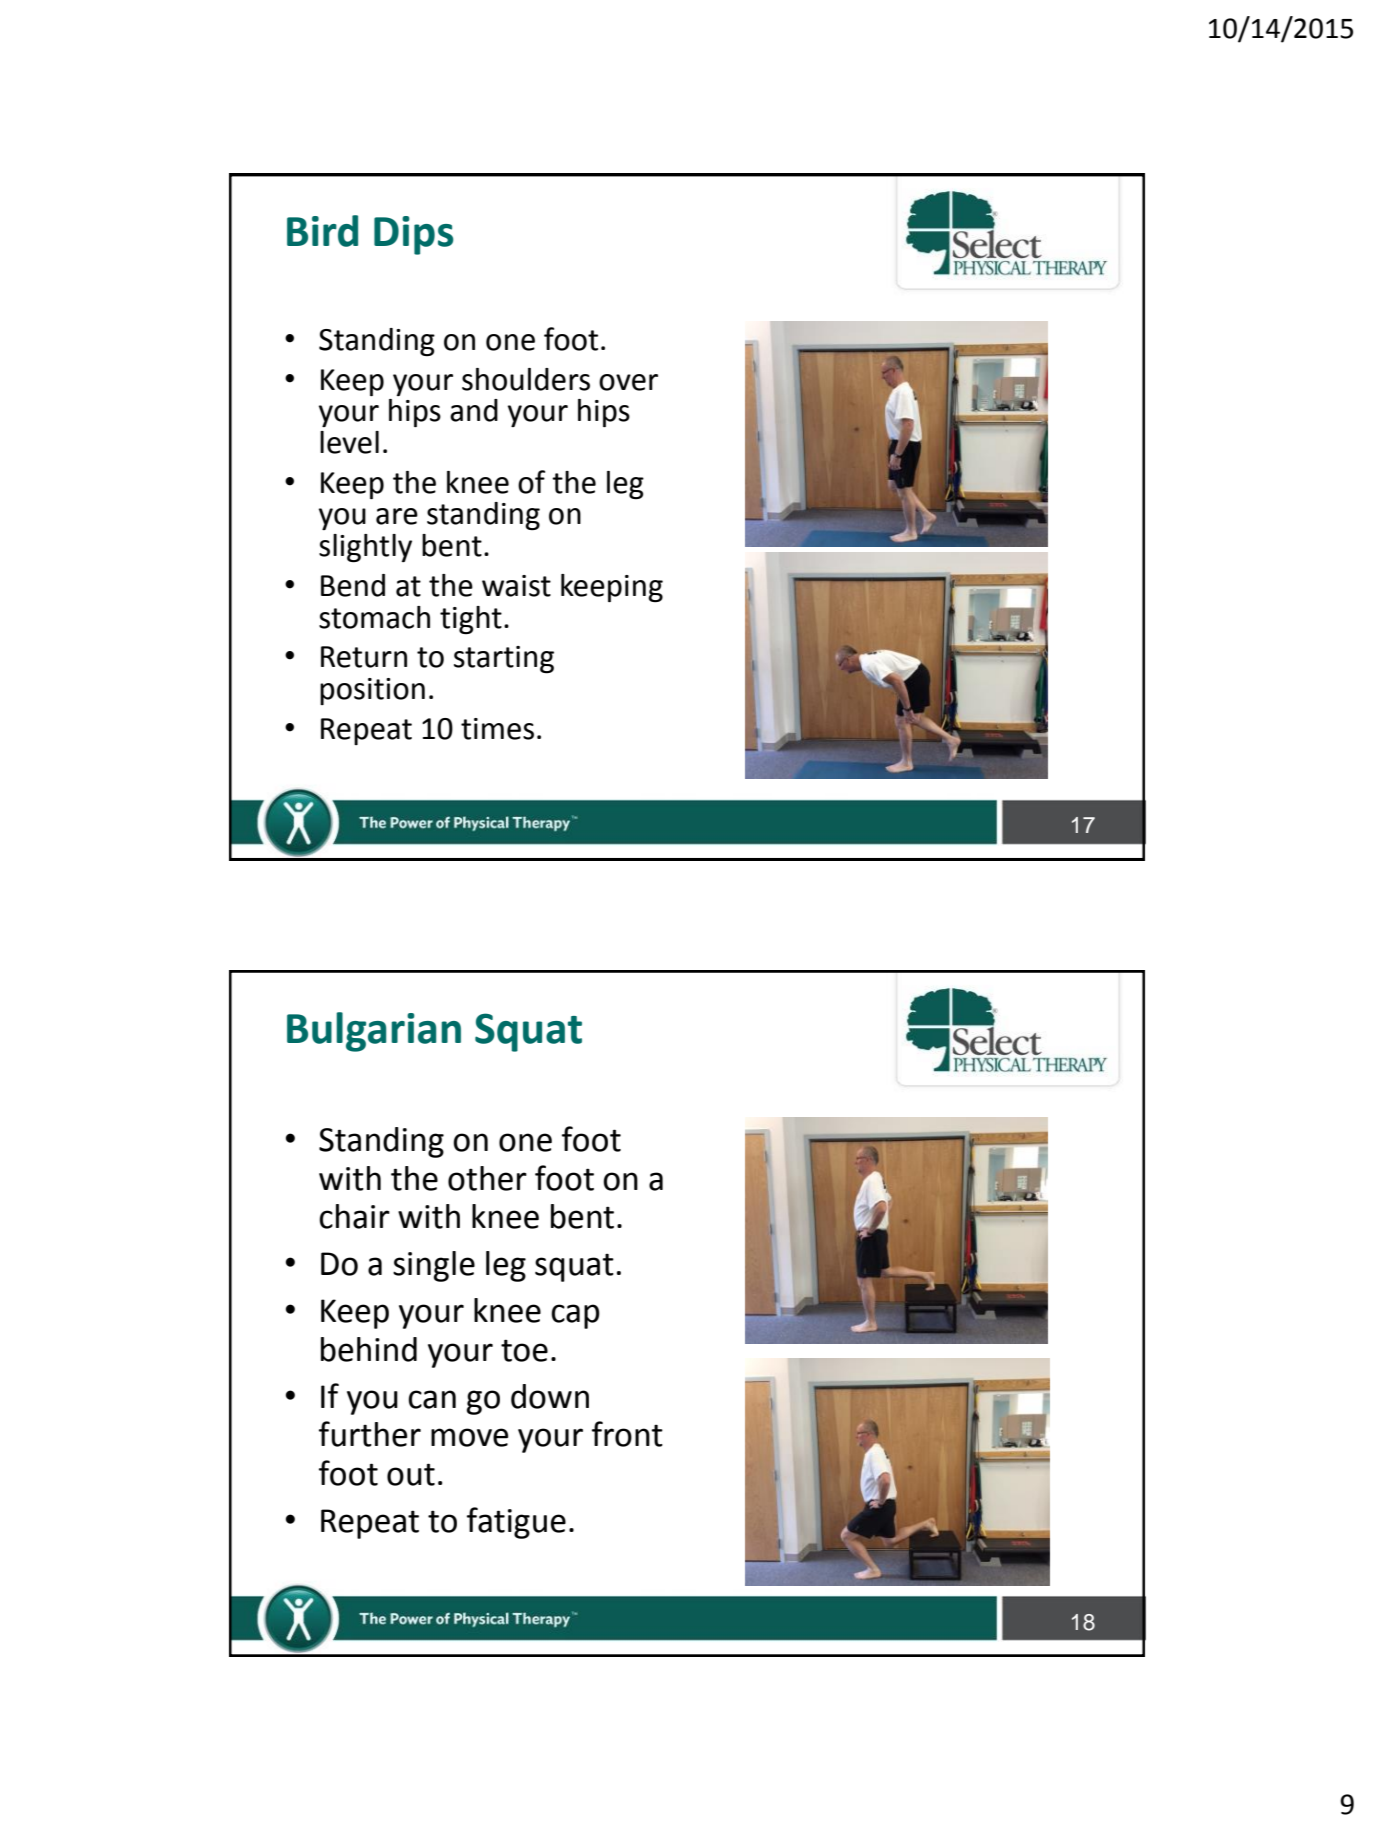 This screenshot has width=1374, height=1831. What do you see at coordinates (497, 729) in the screenshot?
I see `times` at bounding box center [497, 729].
